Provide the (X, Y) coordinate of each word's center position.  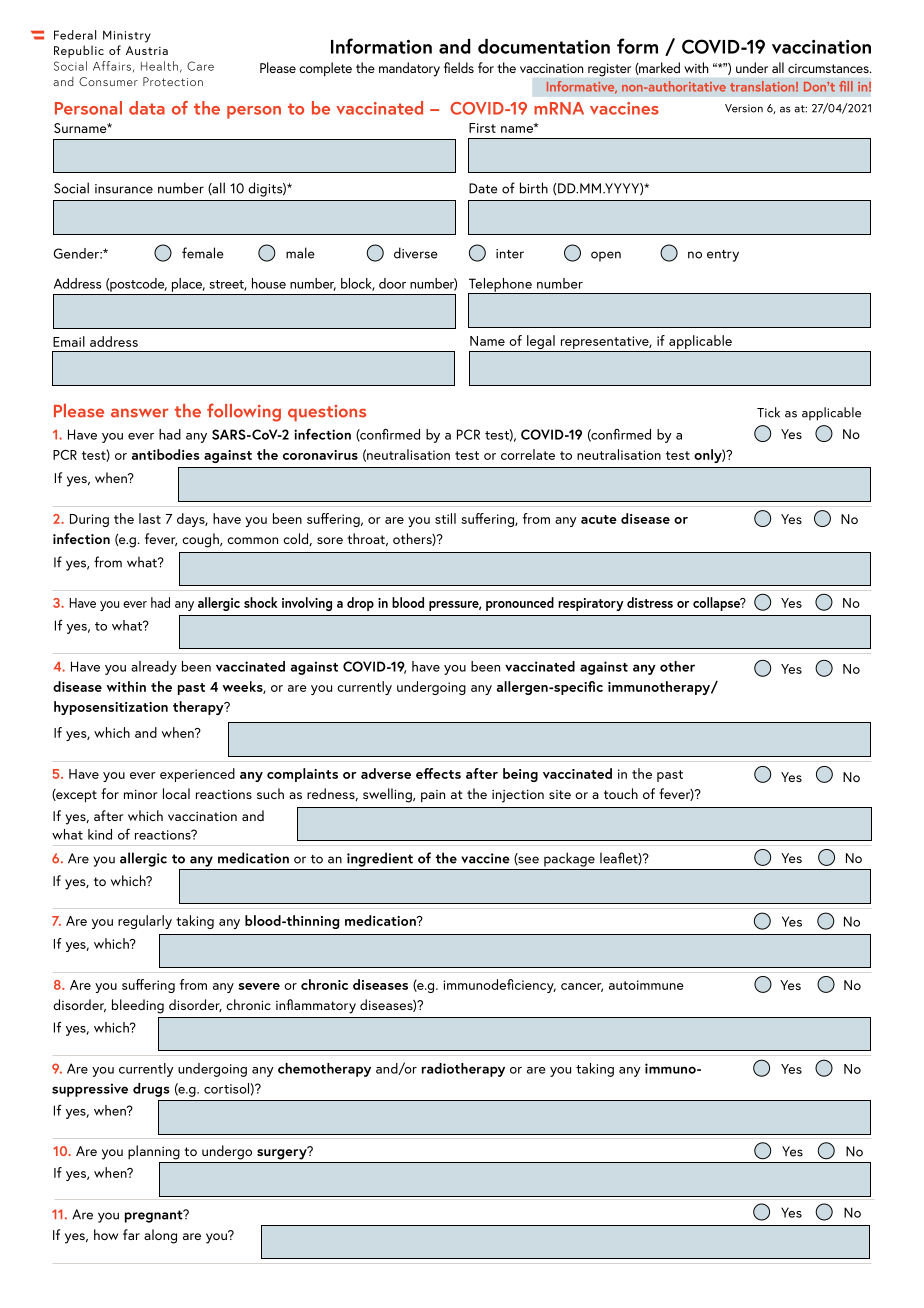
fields (459, 67)
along (160, 1236)
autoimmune (646, 985)
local (176, 793)
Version (744, 108)
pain (433, 796)
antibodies (166, 454)
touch (621, 793)
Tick (768, 412)
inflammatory (316, 1006)
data (147, 108)
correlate (528, 454)
